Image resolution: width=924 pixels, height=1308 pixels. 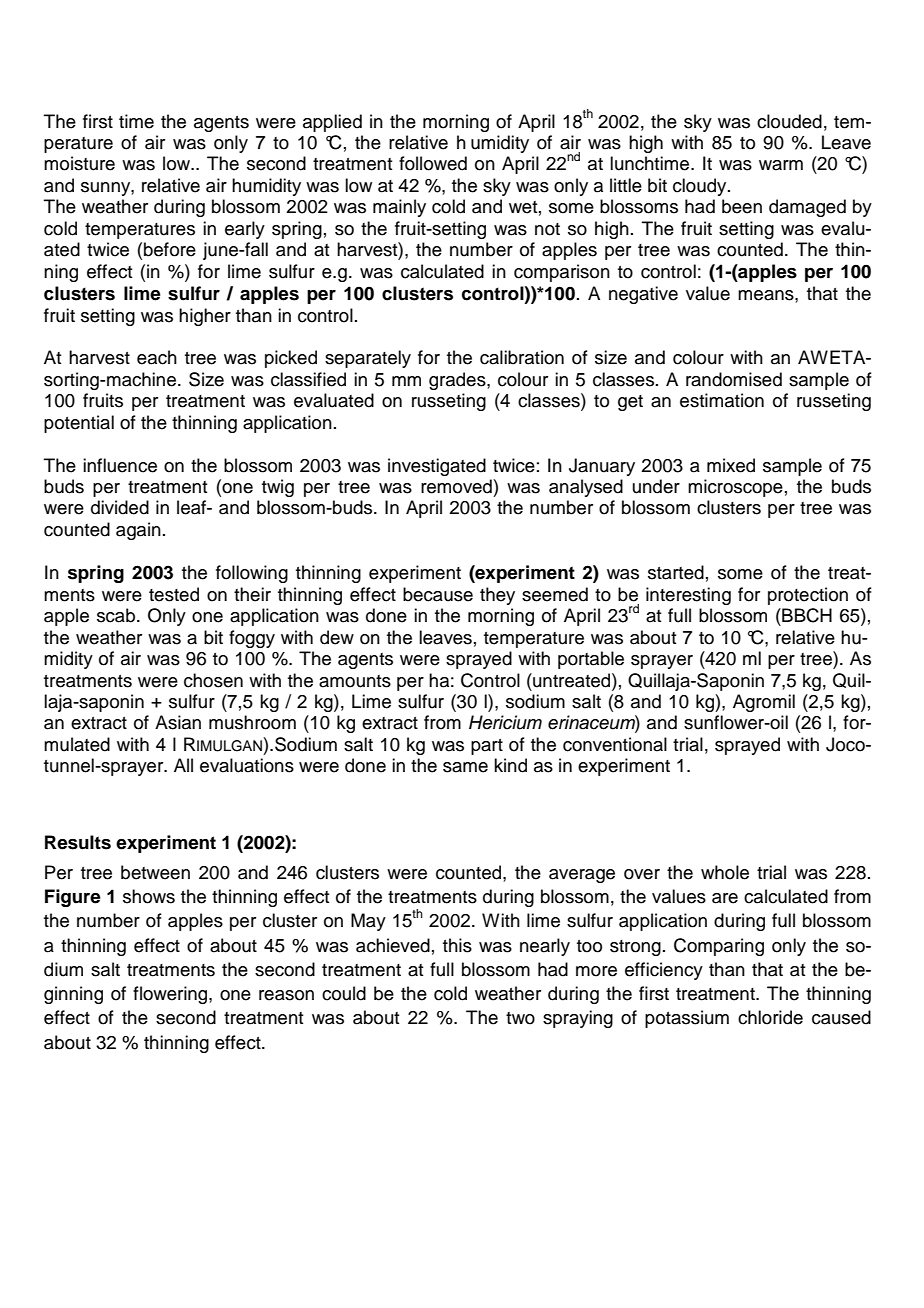 I want to click on flowering, so click(x=171, y=995).
